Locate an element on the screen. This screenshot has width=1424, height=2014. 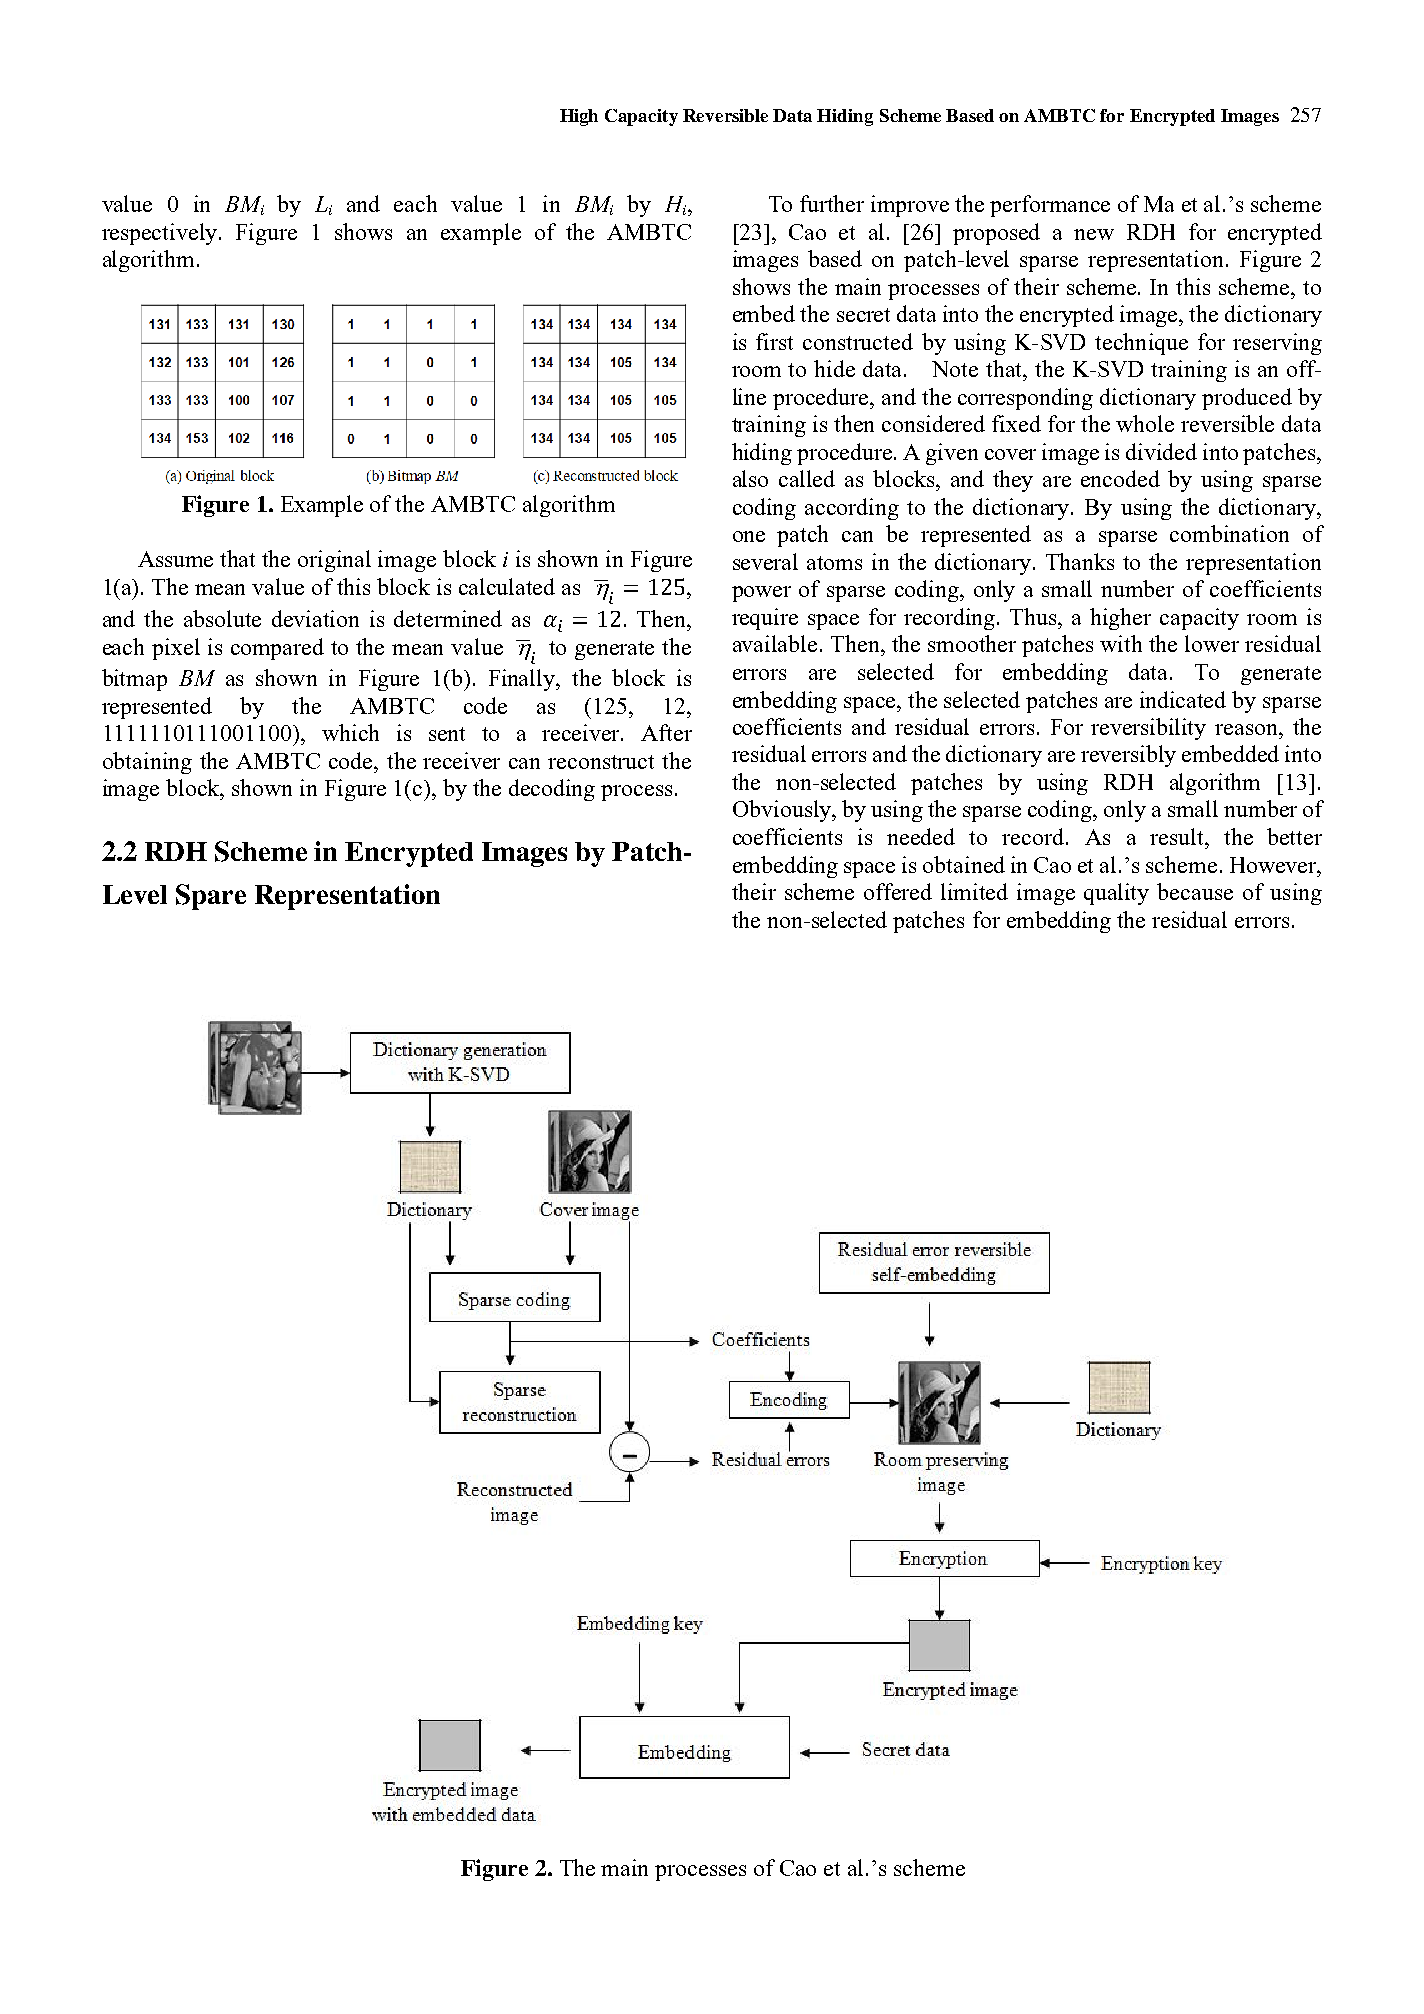
compared is located at coordinates (277, 649).
